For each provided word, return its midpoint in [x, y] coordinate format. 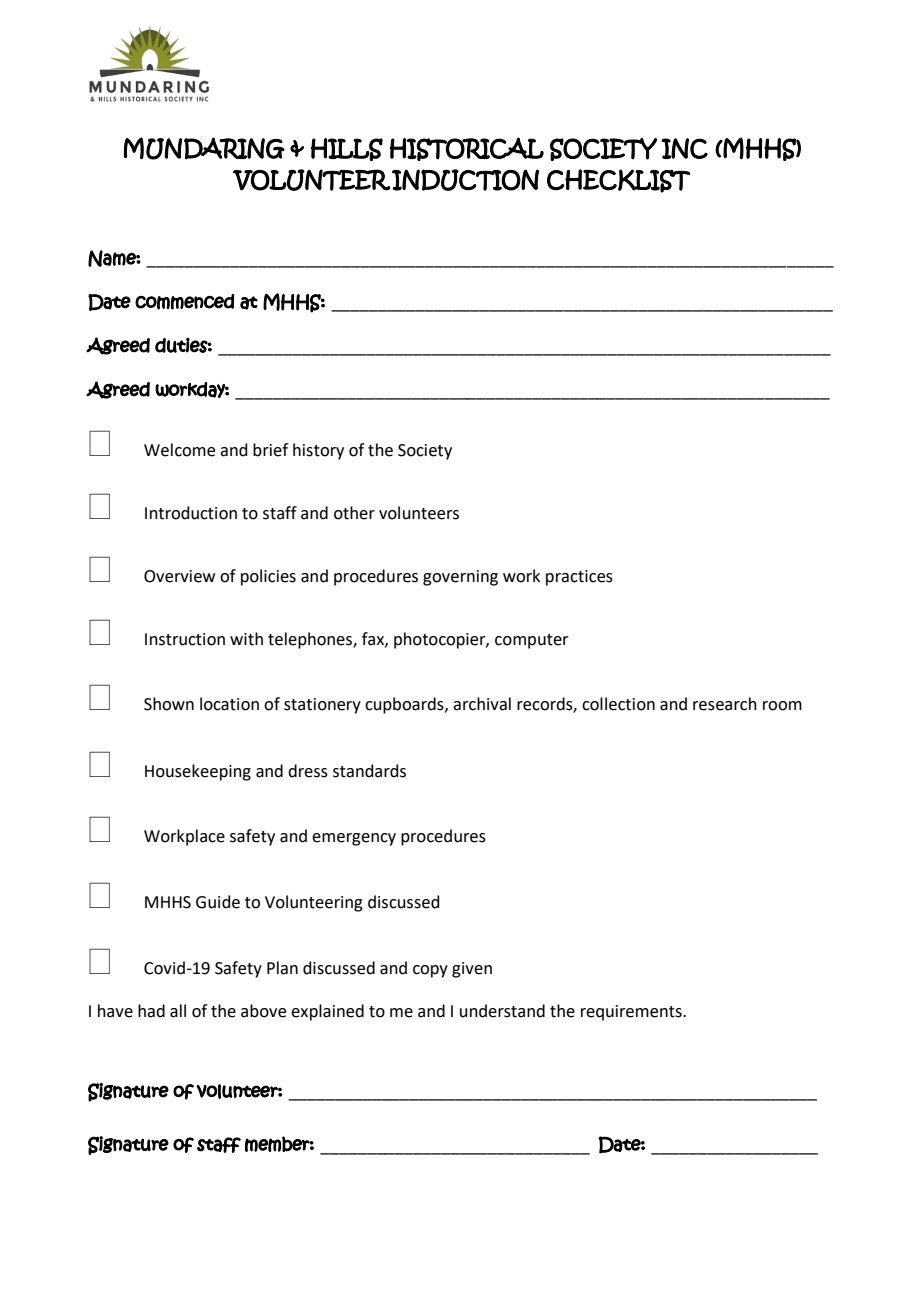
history [318, 451]
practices [579, 578]
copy [430, 971]
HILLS [347, 149]
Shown [169, 704]
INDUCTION [465, 180]
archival [482, 704]
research [725, 704]
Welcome [179, 450]
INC [684, 148]
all [178, 1011]
